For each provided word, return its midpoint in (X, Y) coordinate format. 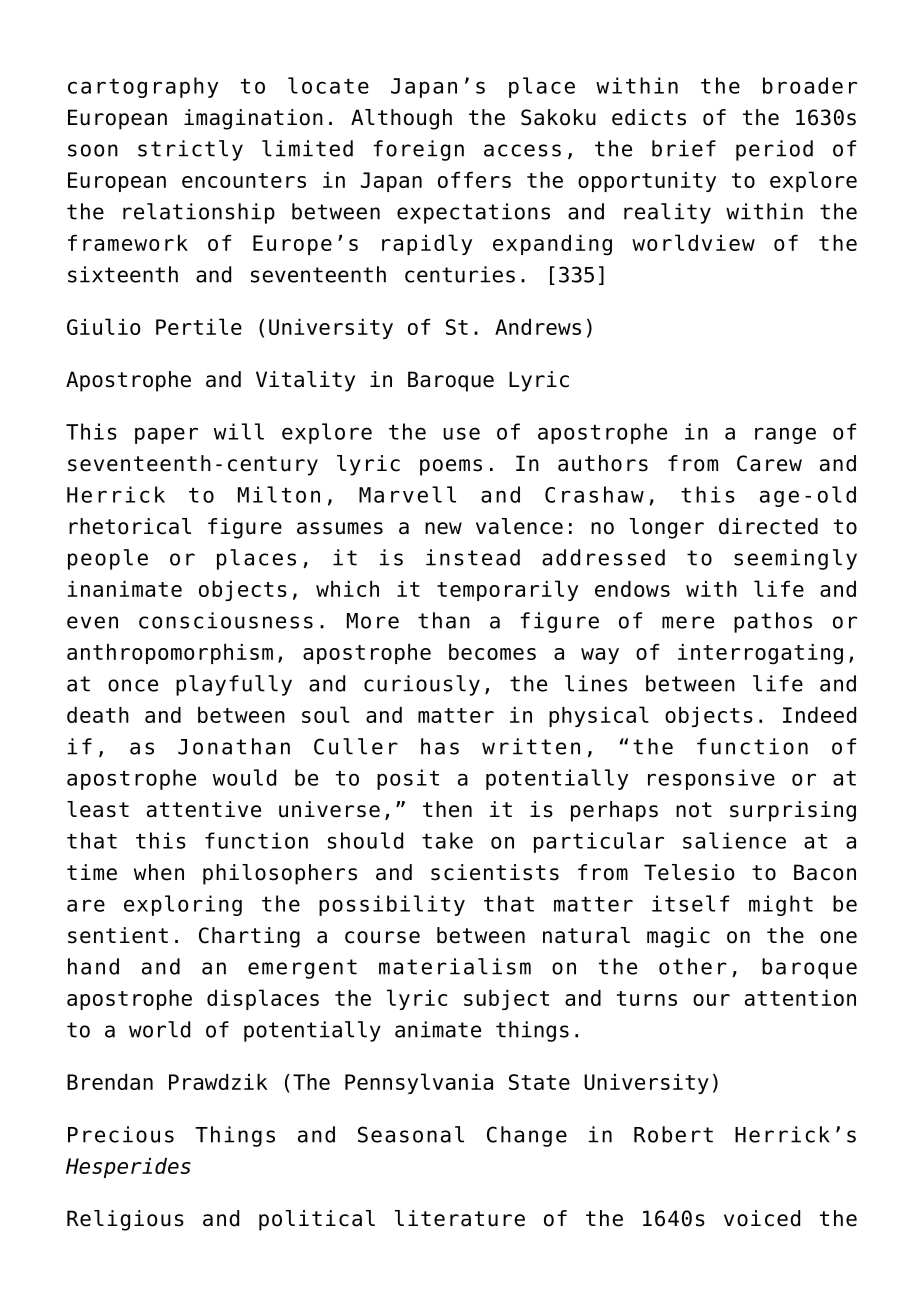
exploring (183, 905)
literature (460, 1218)
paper (166, 435)
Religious (125, 1220)
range (785, 435)
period (774, 150)
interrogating (760, 654)
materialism (455, 966)
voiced (762, 1218)
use (461, 433)
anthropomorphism (170, 654)
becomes (492, 652)
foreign (418, 150)
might (781, 905)
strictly (190, 150)
